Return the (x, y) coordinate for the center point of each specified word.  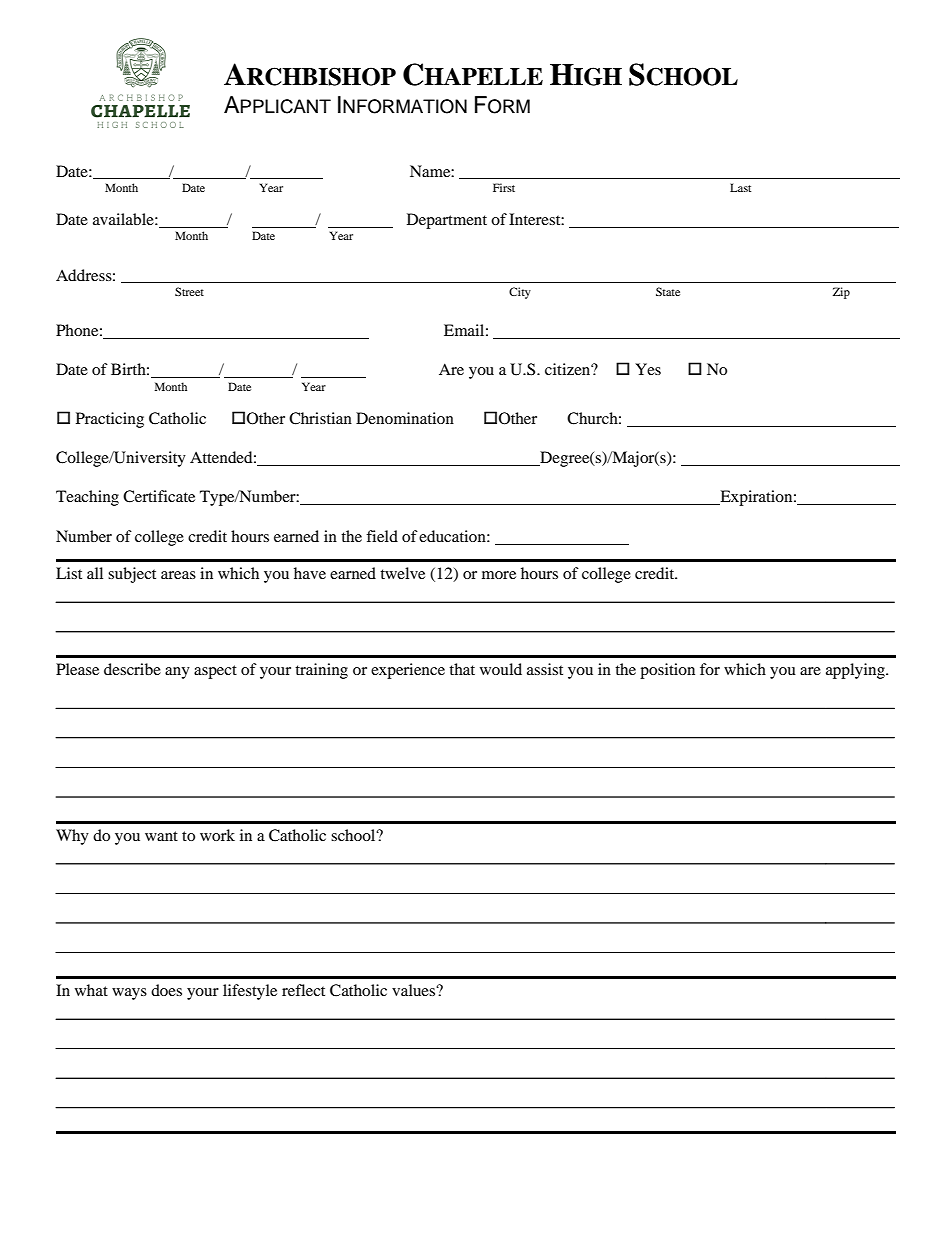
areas (178, 575)
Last (740, 187)
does (166, 990)
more (499, 575)
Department (447, 221)
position (667, 671)
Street (189, 291)
